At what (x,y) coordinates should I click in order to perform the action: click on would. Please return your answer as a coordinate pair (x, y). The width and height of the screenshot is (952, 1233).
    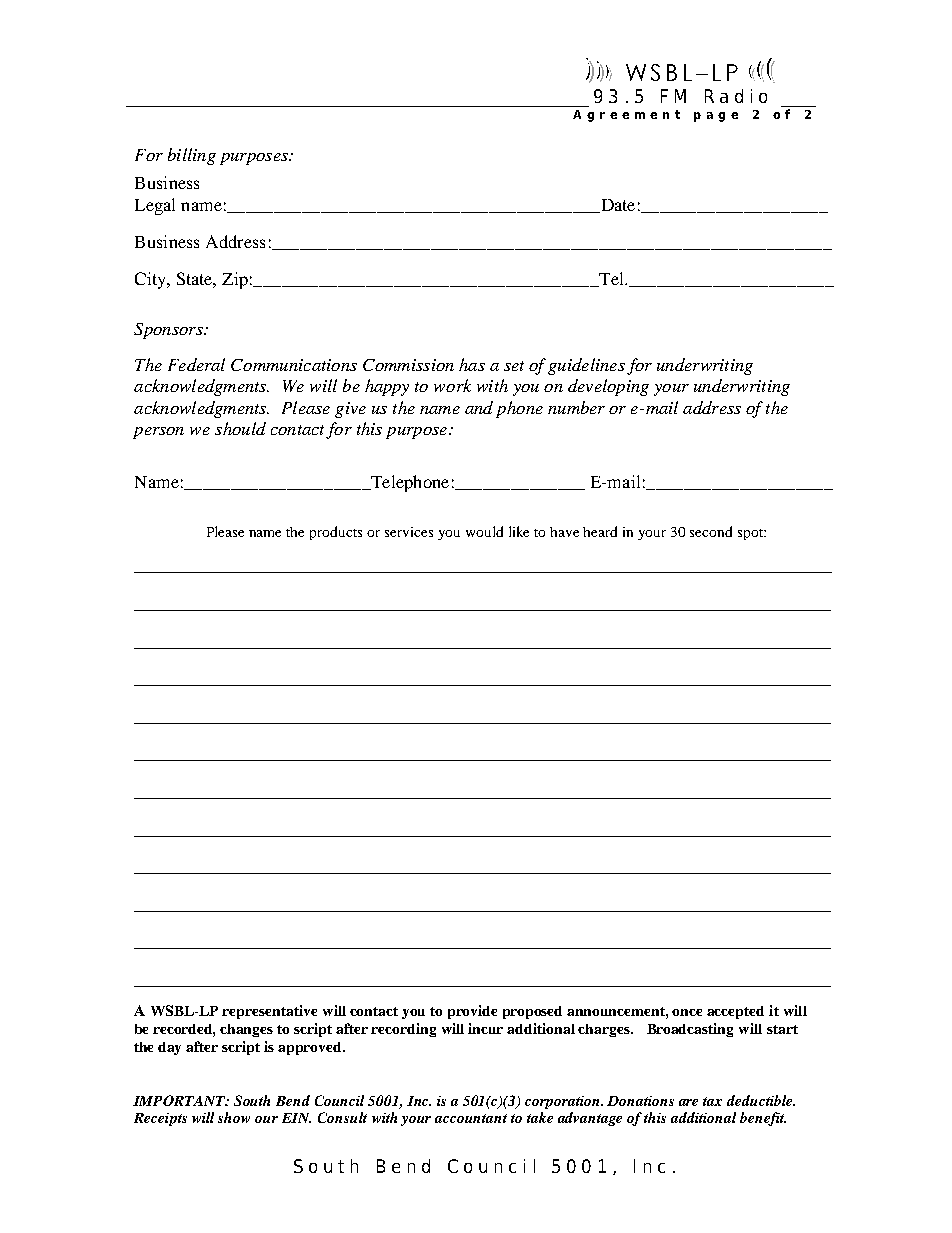
    Looking at the image, I should click on (484, 531).
